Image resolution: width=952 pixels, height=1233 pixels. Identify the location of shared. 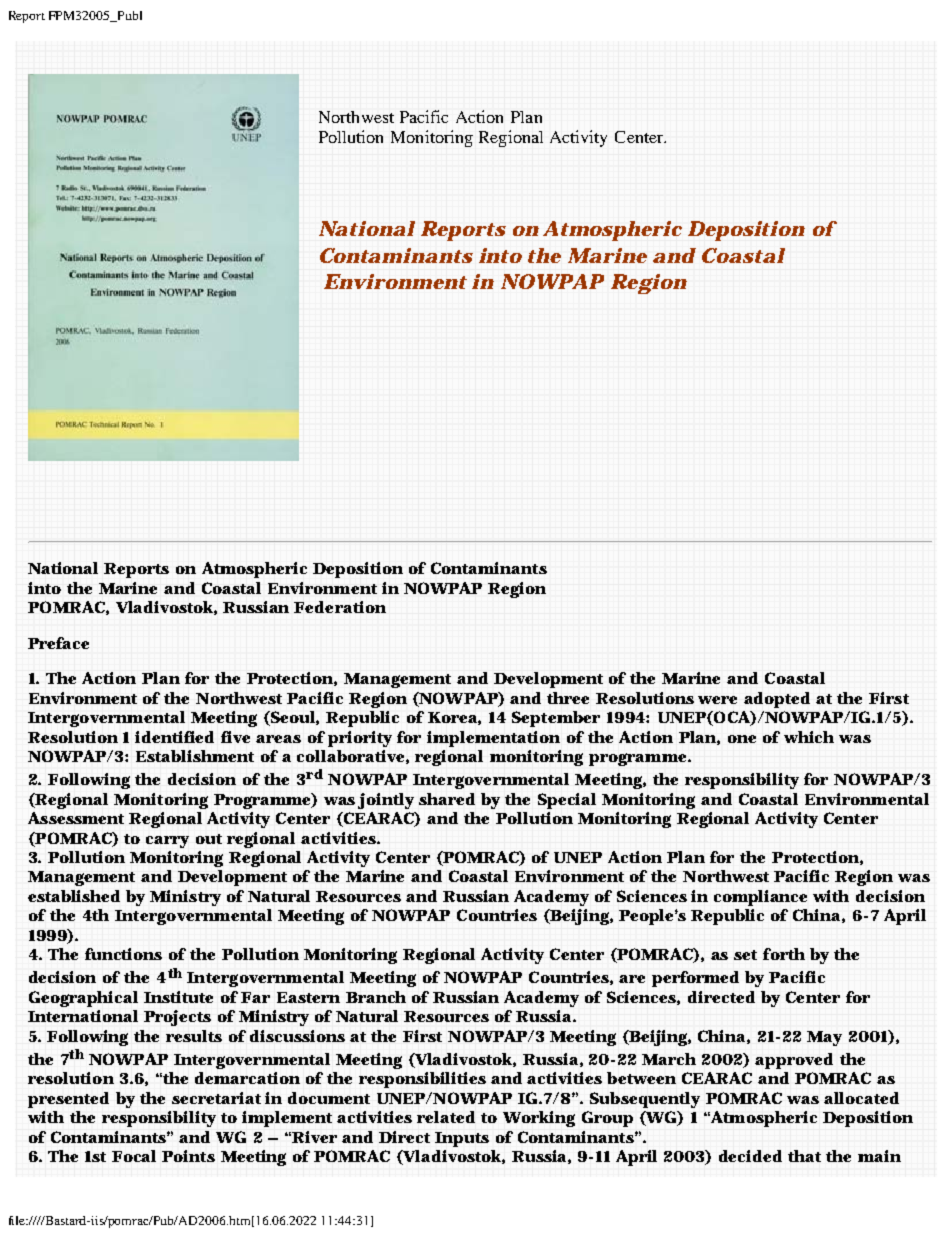
(447, 799).
